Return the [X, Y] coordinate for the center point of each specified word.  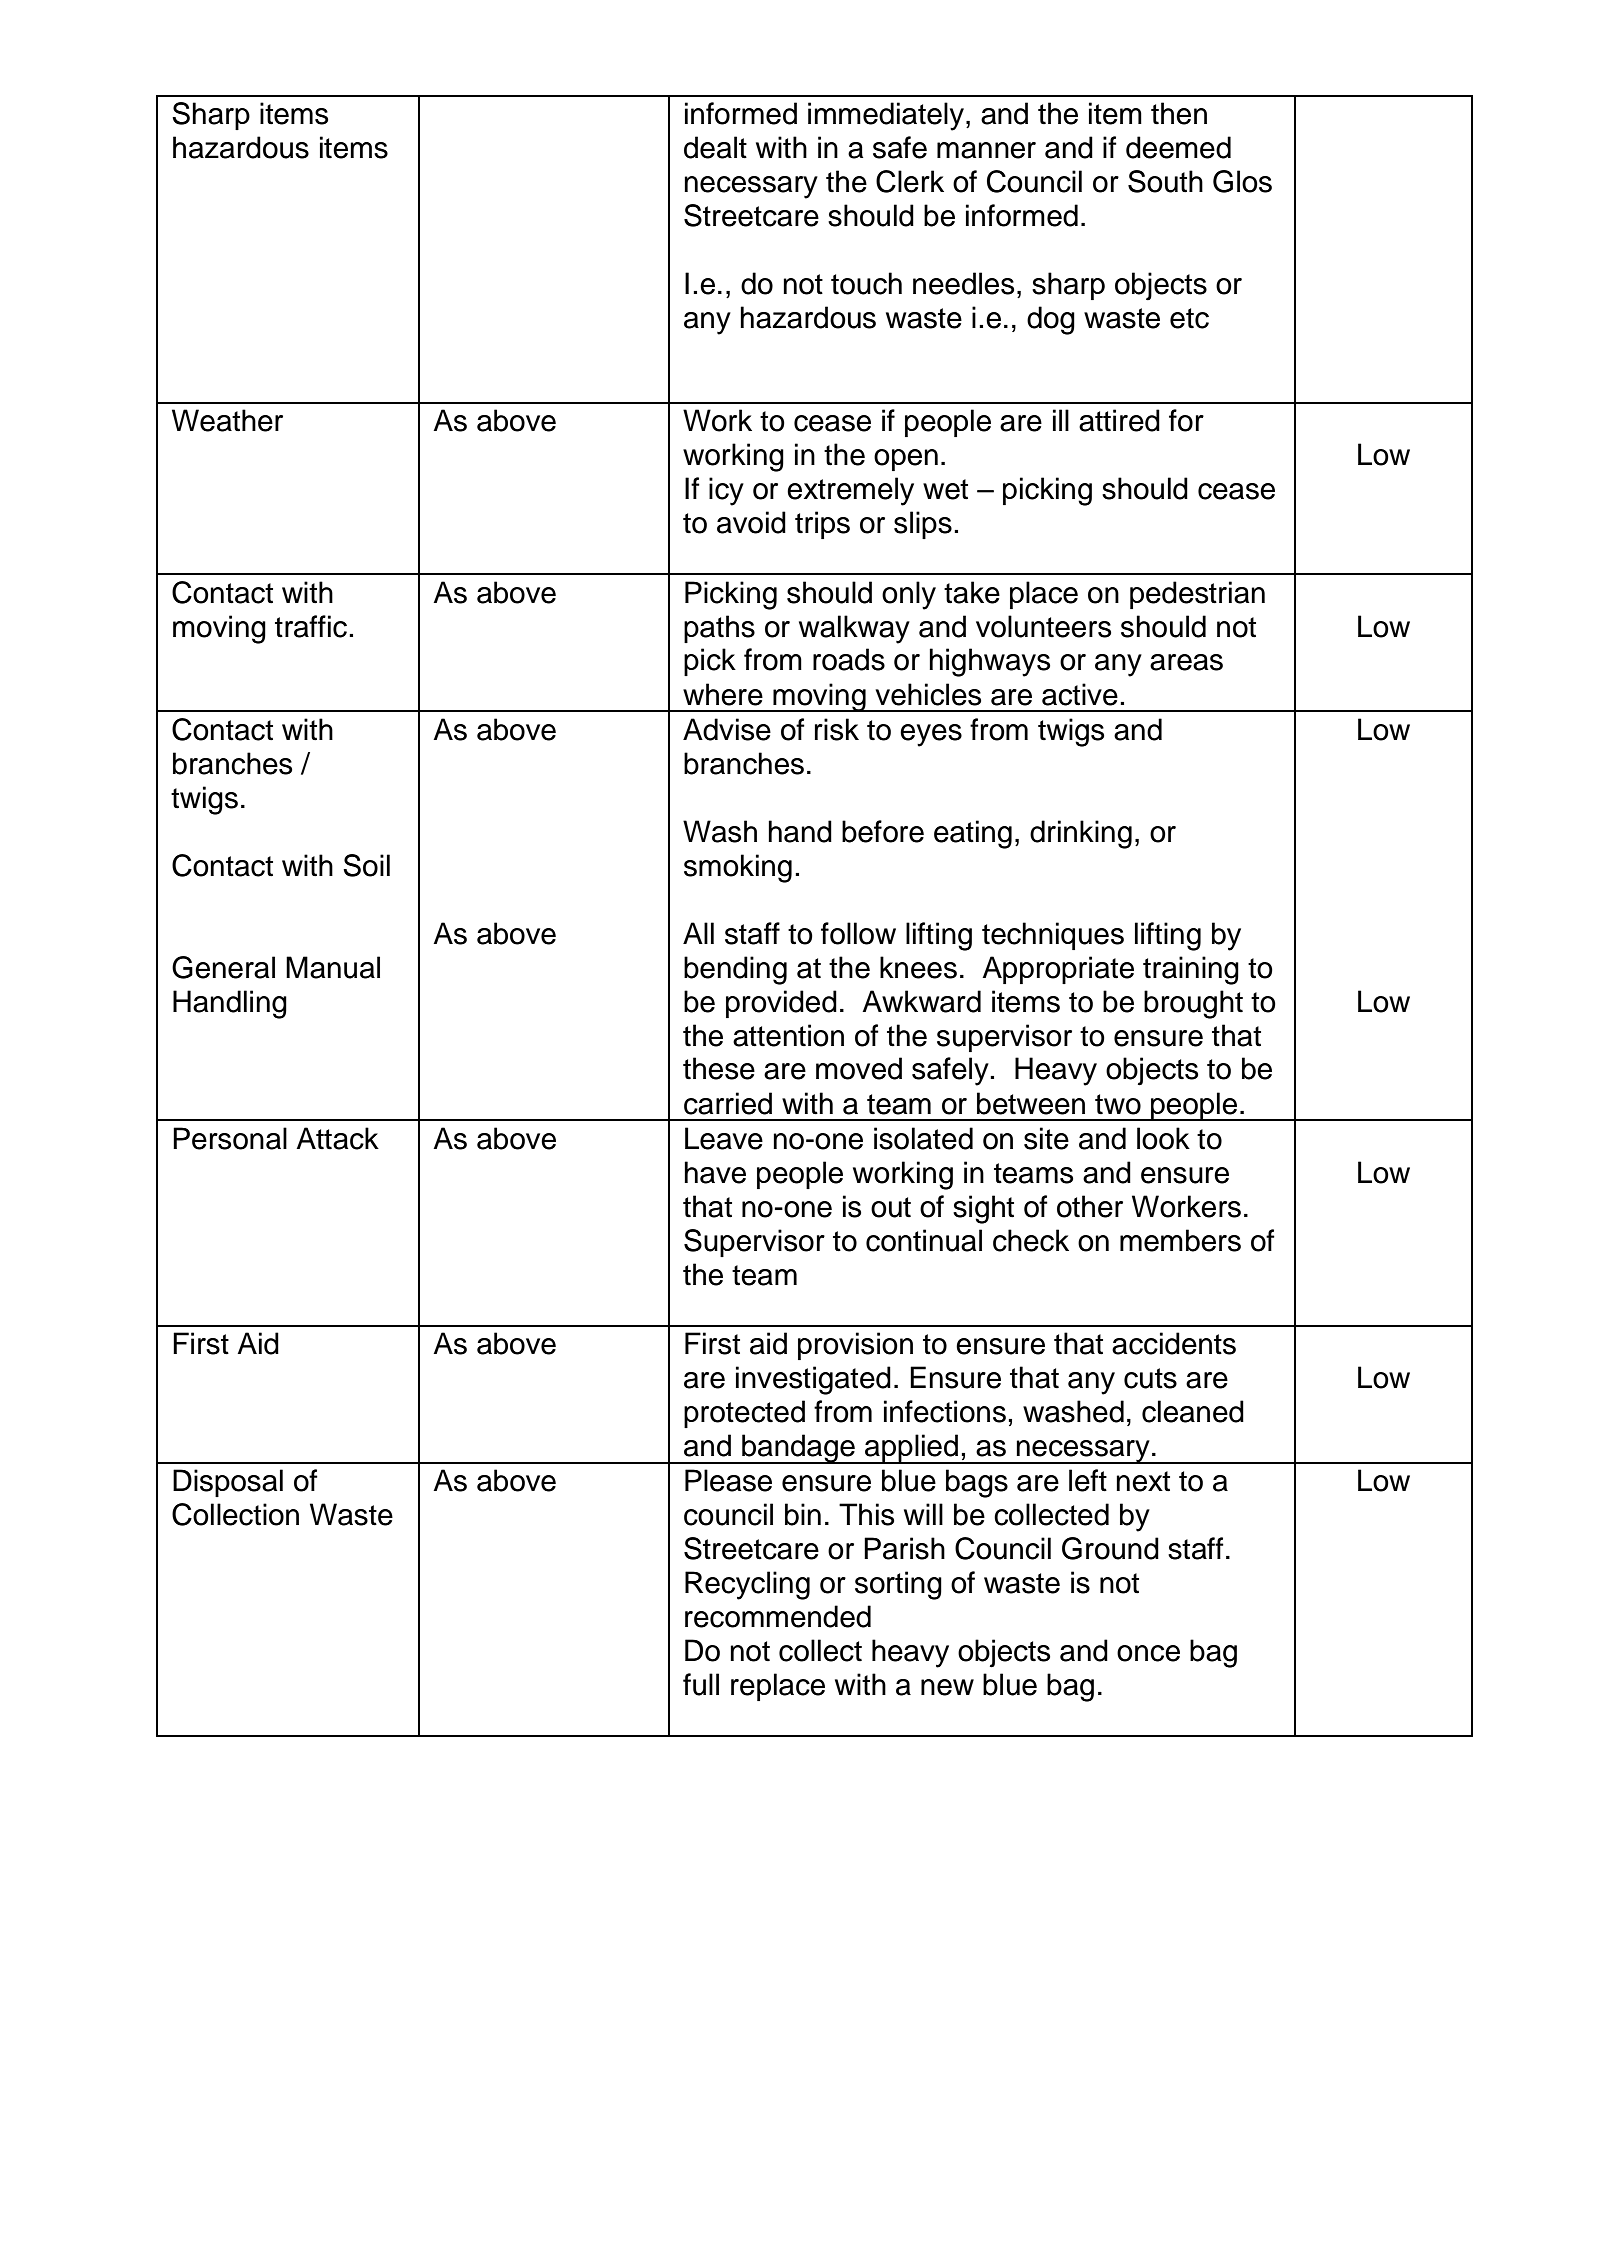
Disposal [228, 1483]
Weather [227, 420]
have [715, 1172]
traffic [311, 626]
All [698, 933]
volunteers [1043, 626]
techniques [1053, 936]
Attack [337, 1138]
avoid [751, 522]
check [1031, 1240]
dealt [715, 147]
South [1165, 181]
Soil [366, 865]
